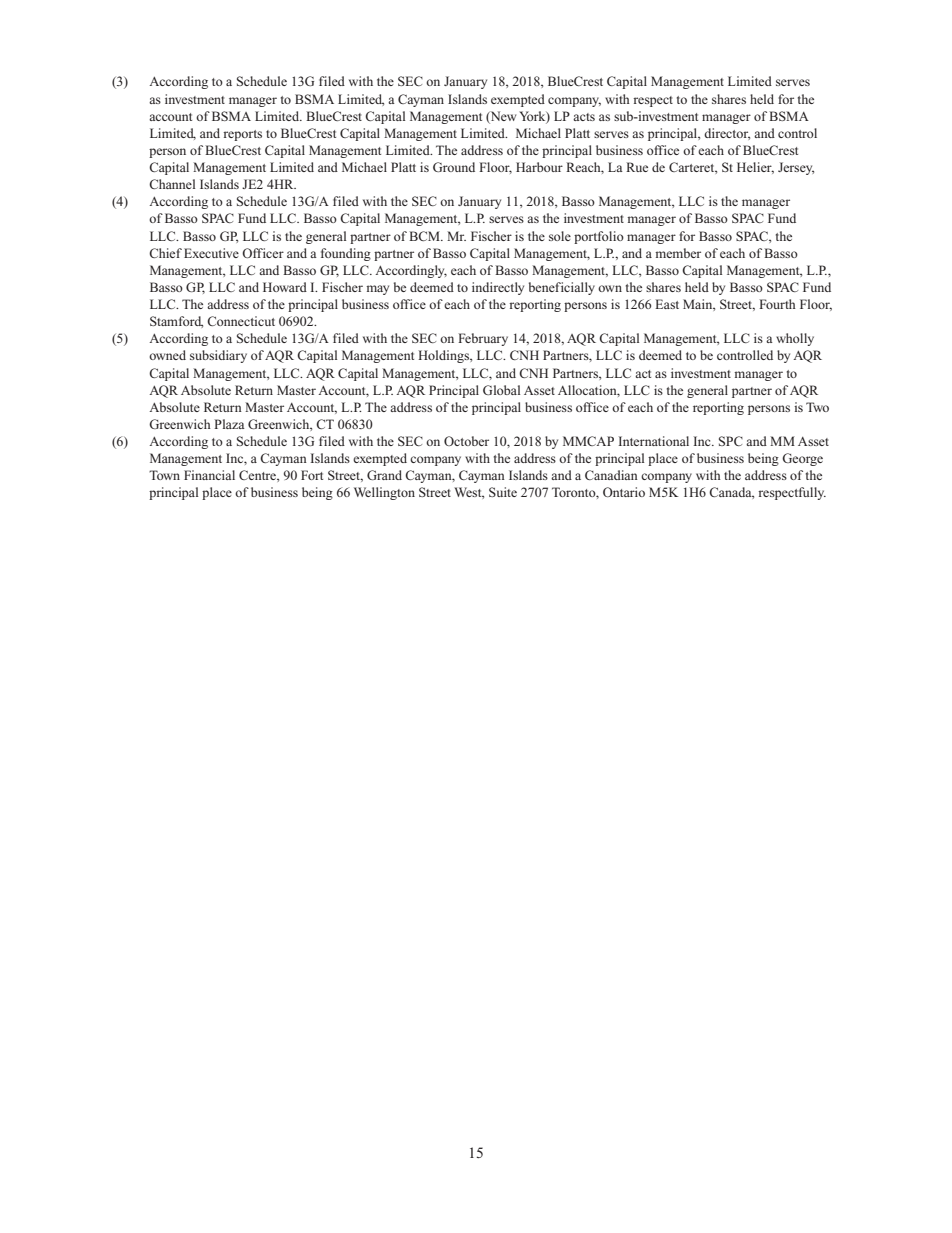 This screenshot has width=952, height=1233. Describe the element at coordinates (727, 134) in the screenshot. I see `director` at that location.
